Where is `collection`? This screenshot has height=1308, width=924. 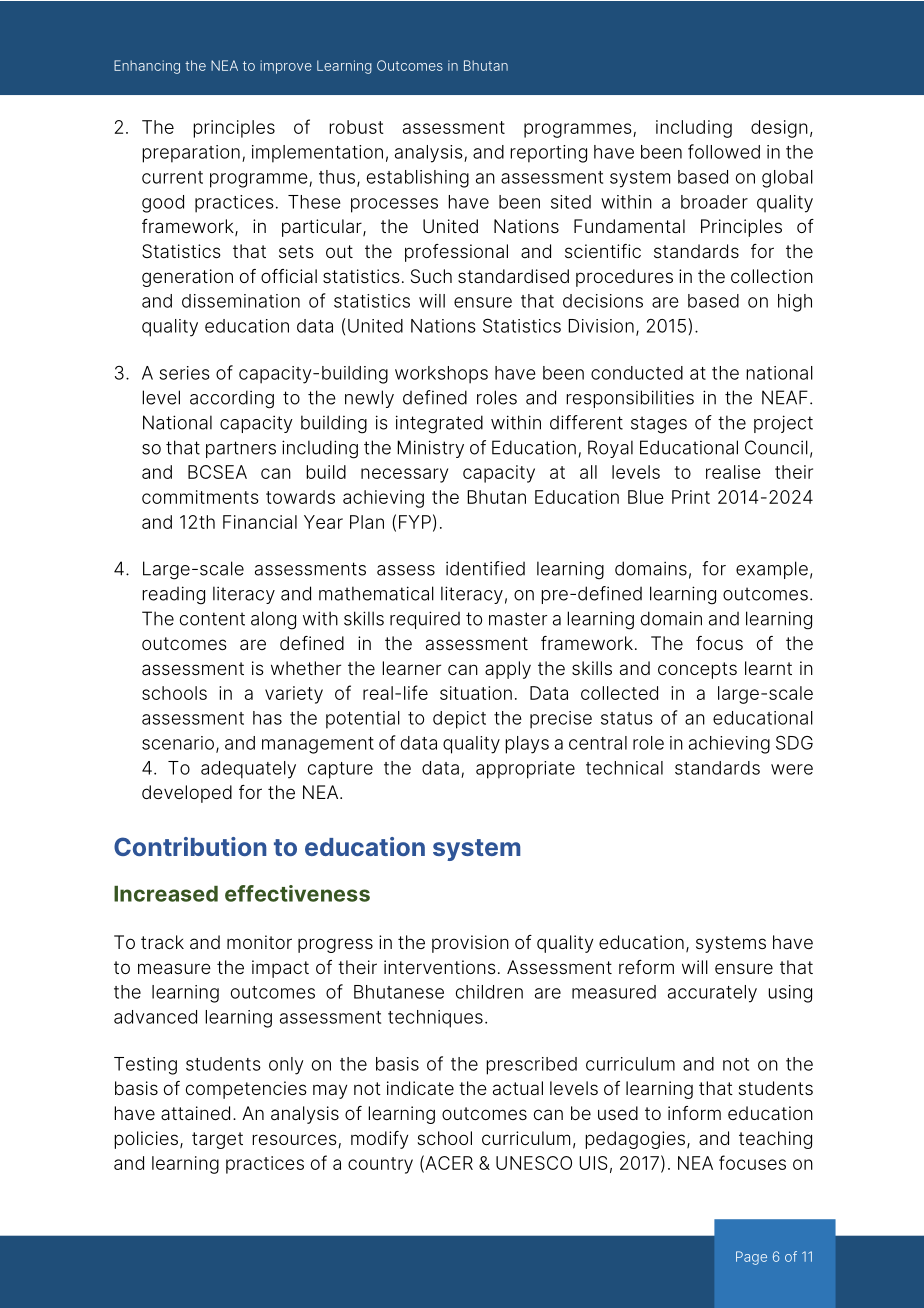 collection is located at coordinates (772, 276).
